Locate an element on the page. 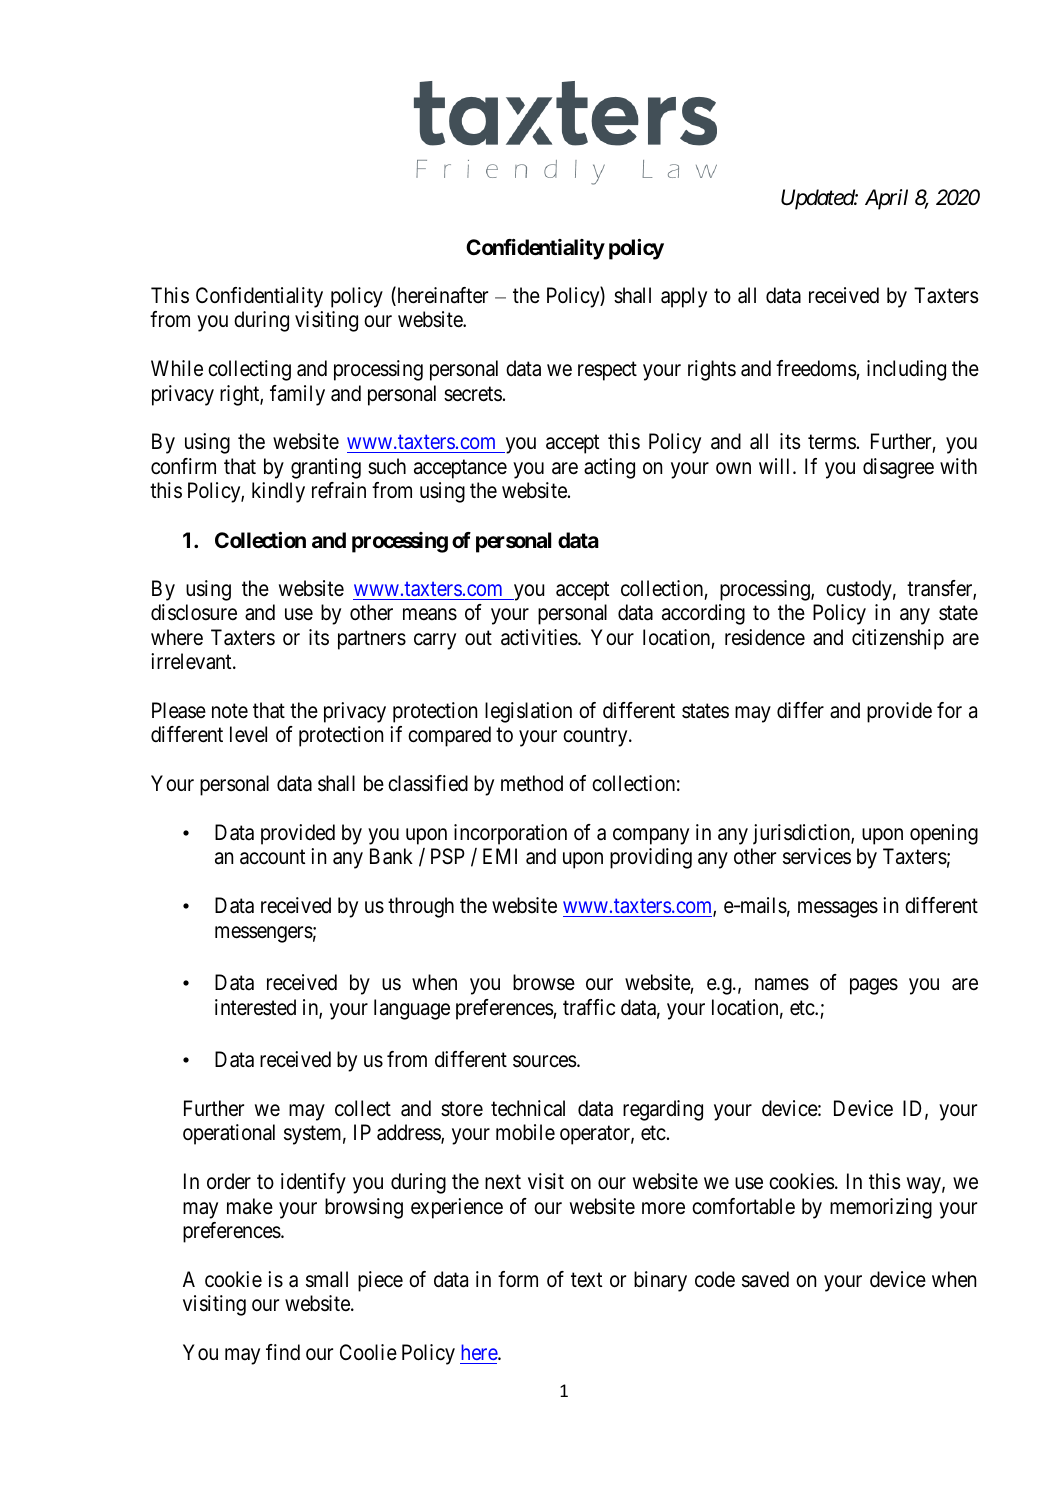 Image resolution: width=1053 pixels, height=1489 pixels. apply is located at coordinates (684, 297).
